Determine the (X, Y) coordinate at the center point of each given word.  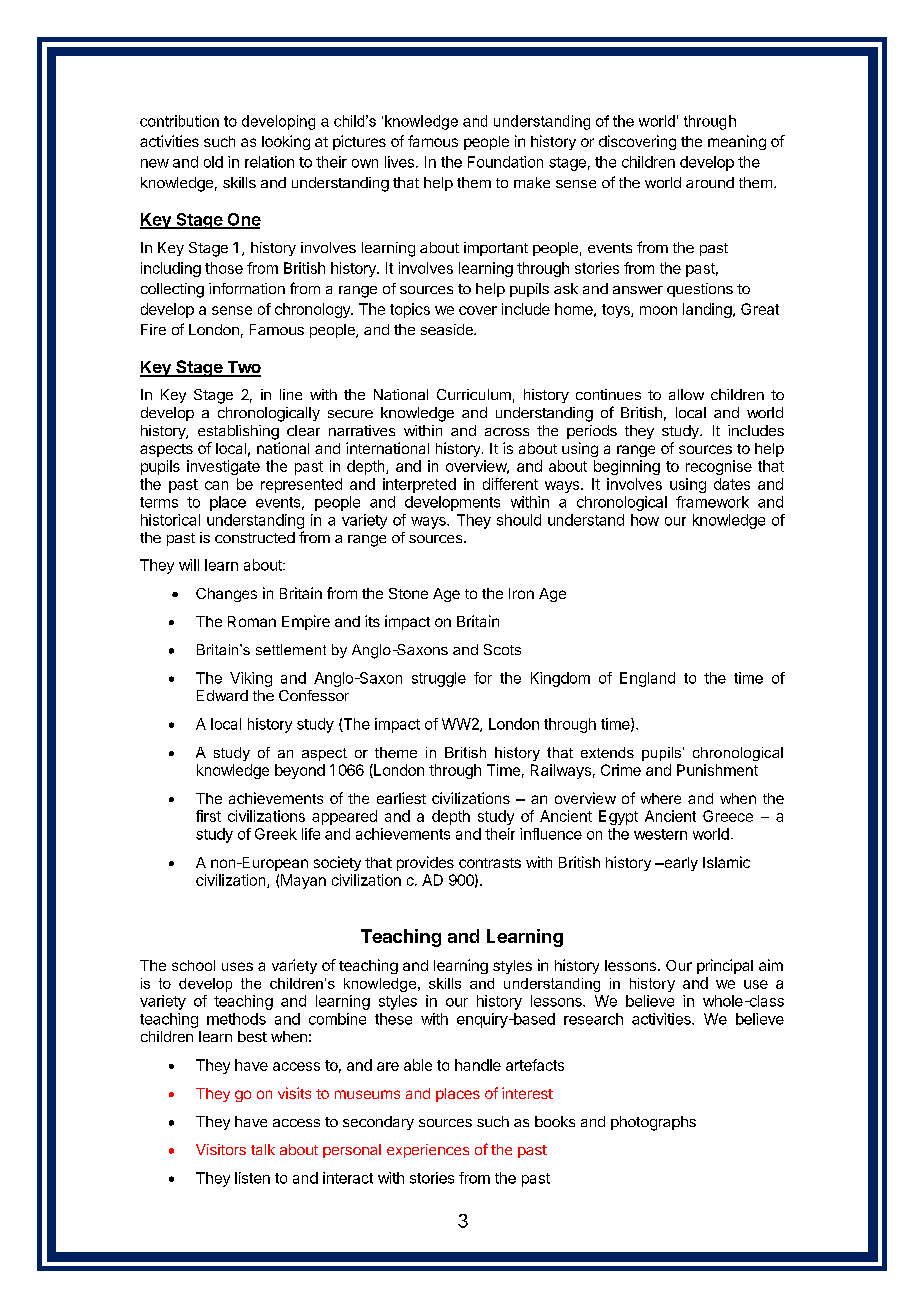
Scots (502, 649)
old (213, 162)
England (647, 679)
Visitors (221, 1149)
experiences (428, 1151)
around (710, 182)
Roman (252, 621)
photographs (653, 1123)
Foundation (505, 162)
